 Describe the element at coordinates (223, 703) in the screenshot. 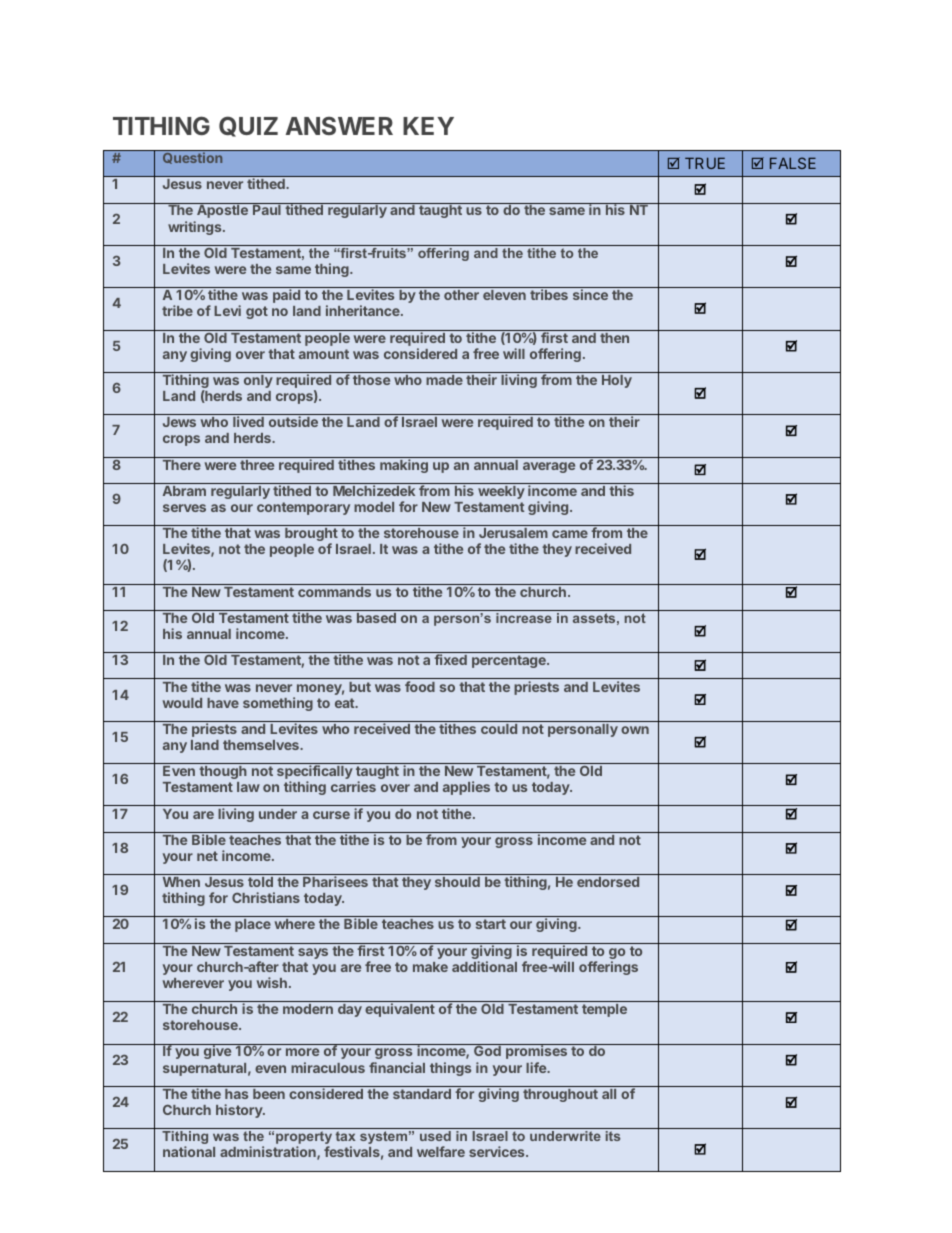

I see `have` at that location.
